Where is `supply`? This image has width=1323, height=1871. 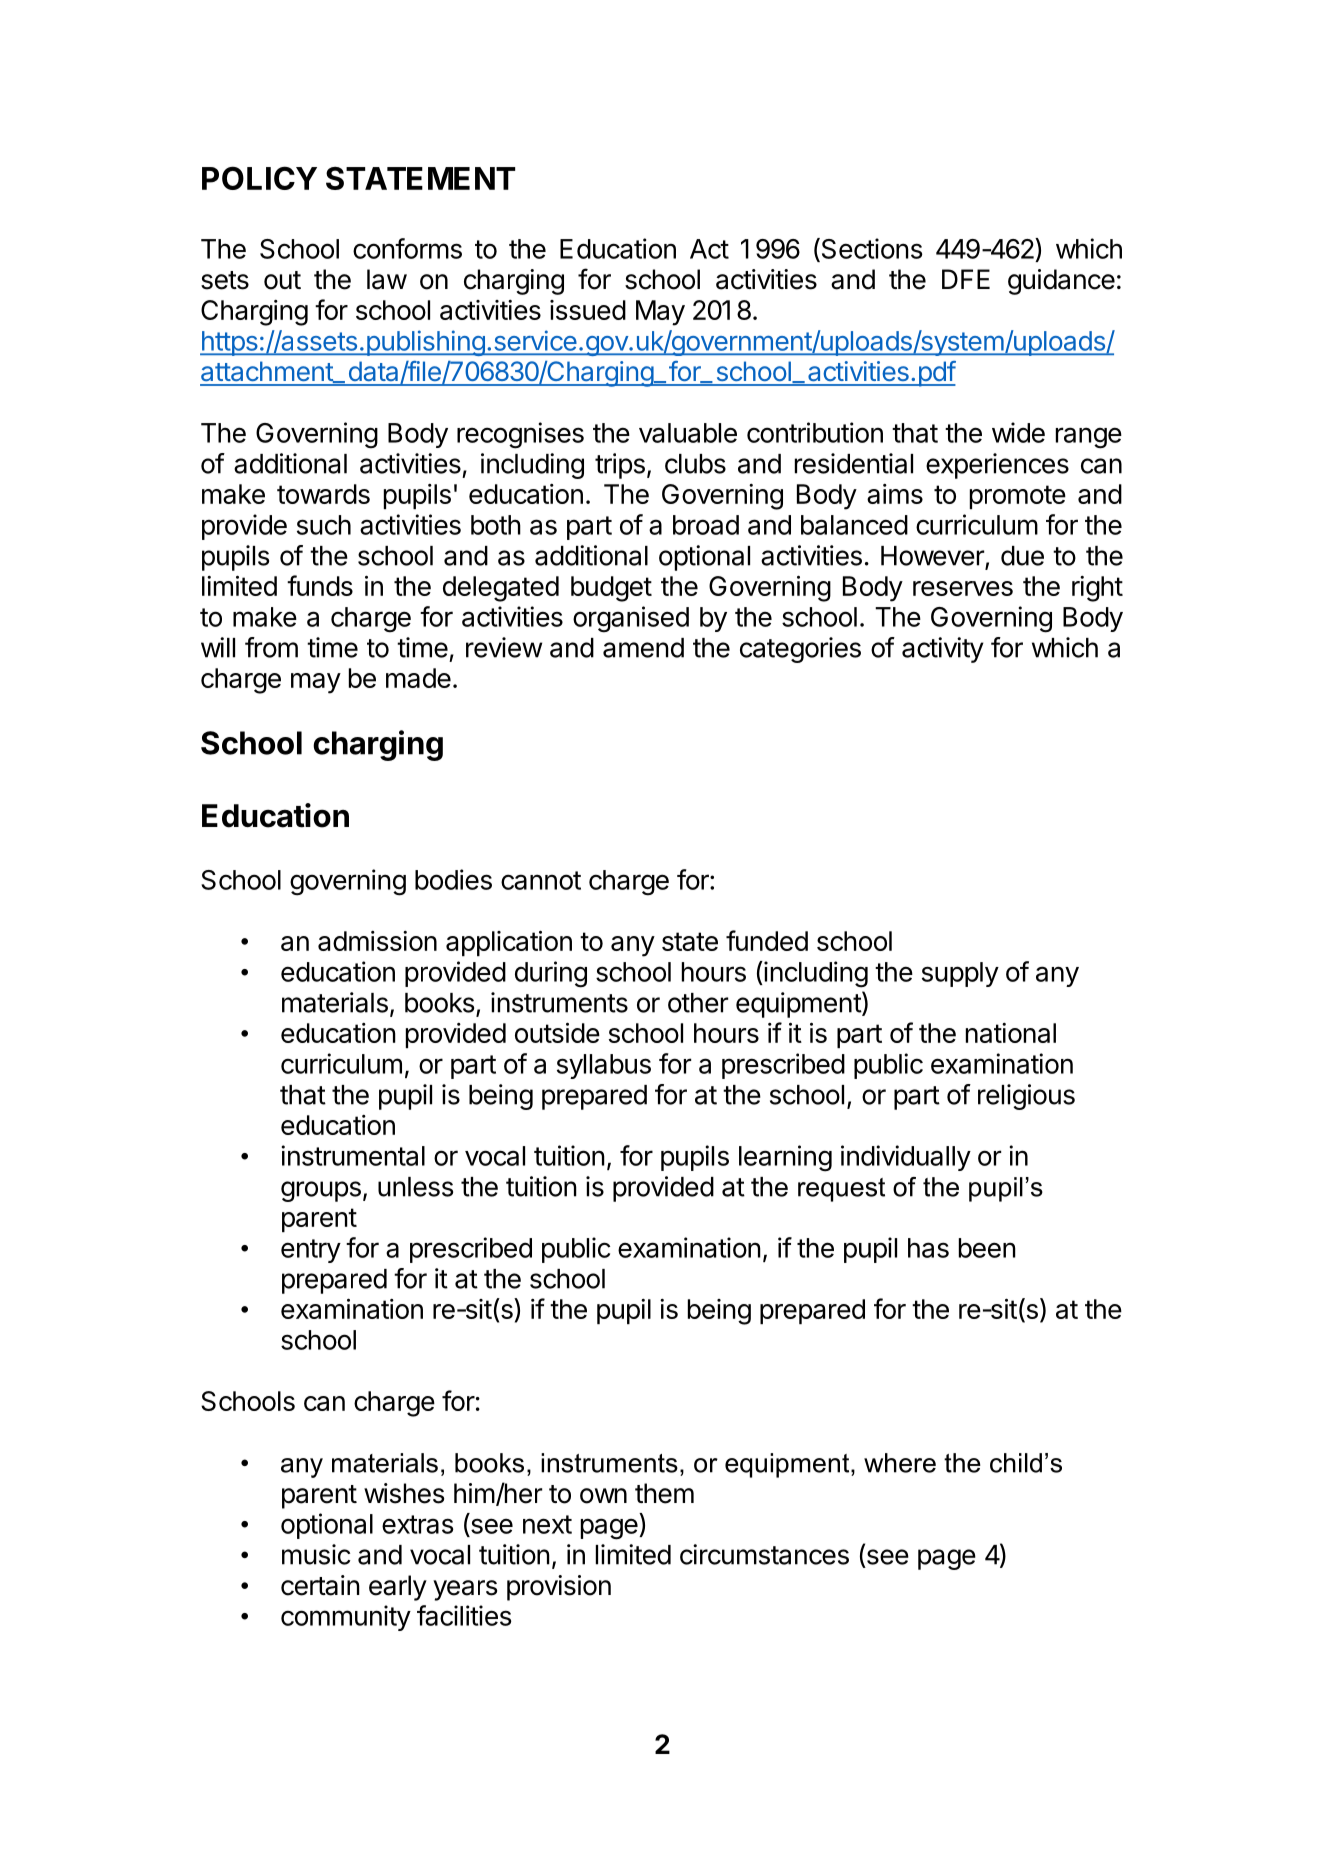
supply is located at coordinates (960, 974).
